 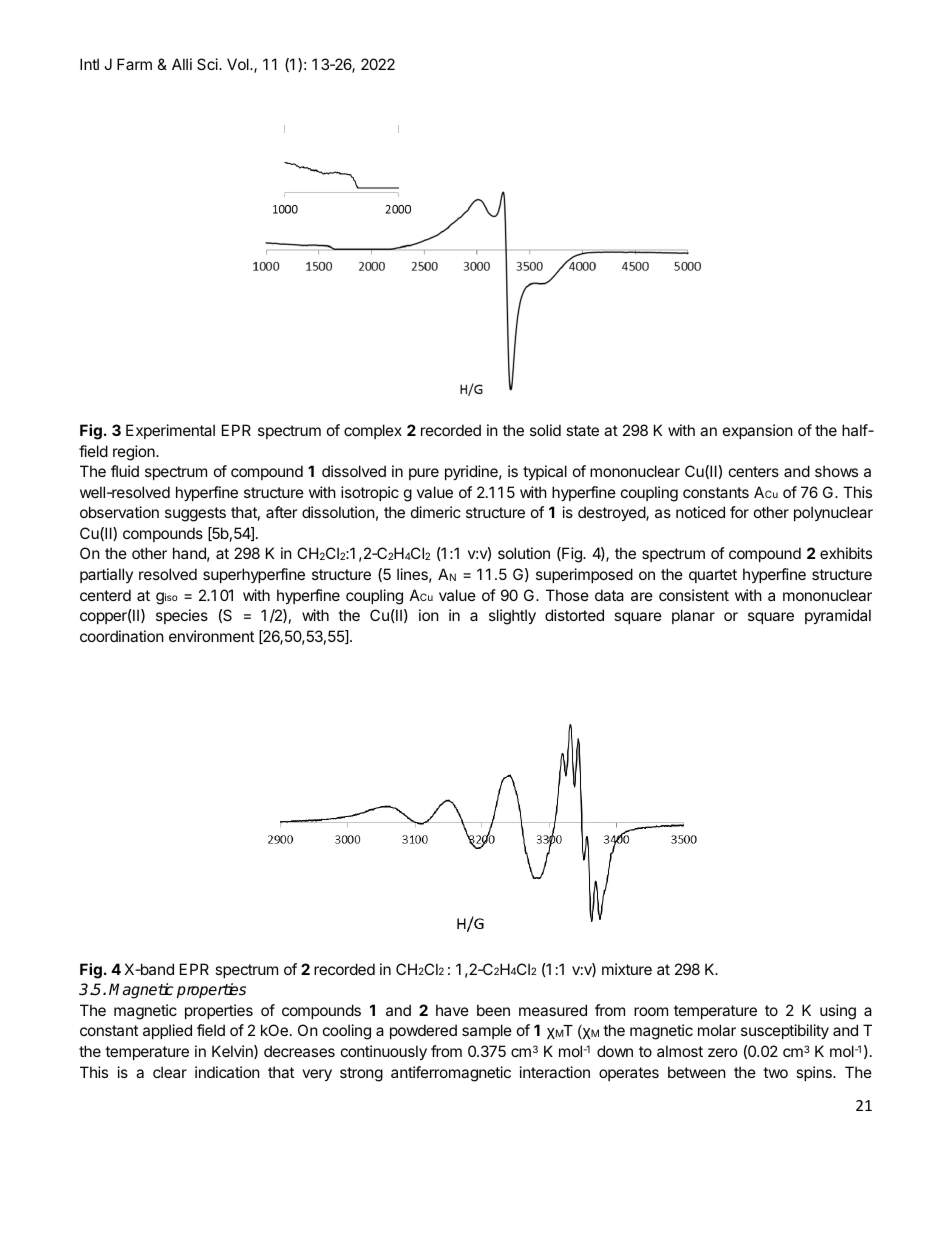 What do you see at coordinates (487, 1031) in the document?
I see `sample` at bounding box center [487, 1031].
